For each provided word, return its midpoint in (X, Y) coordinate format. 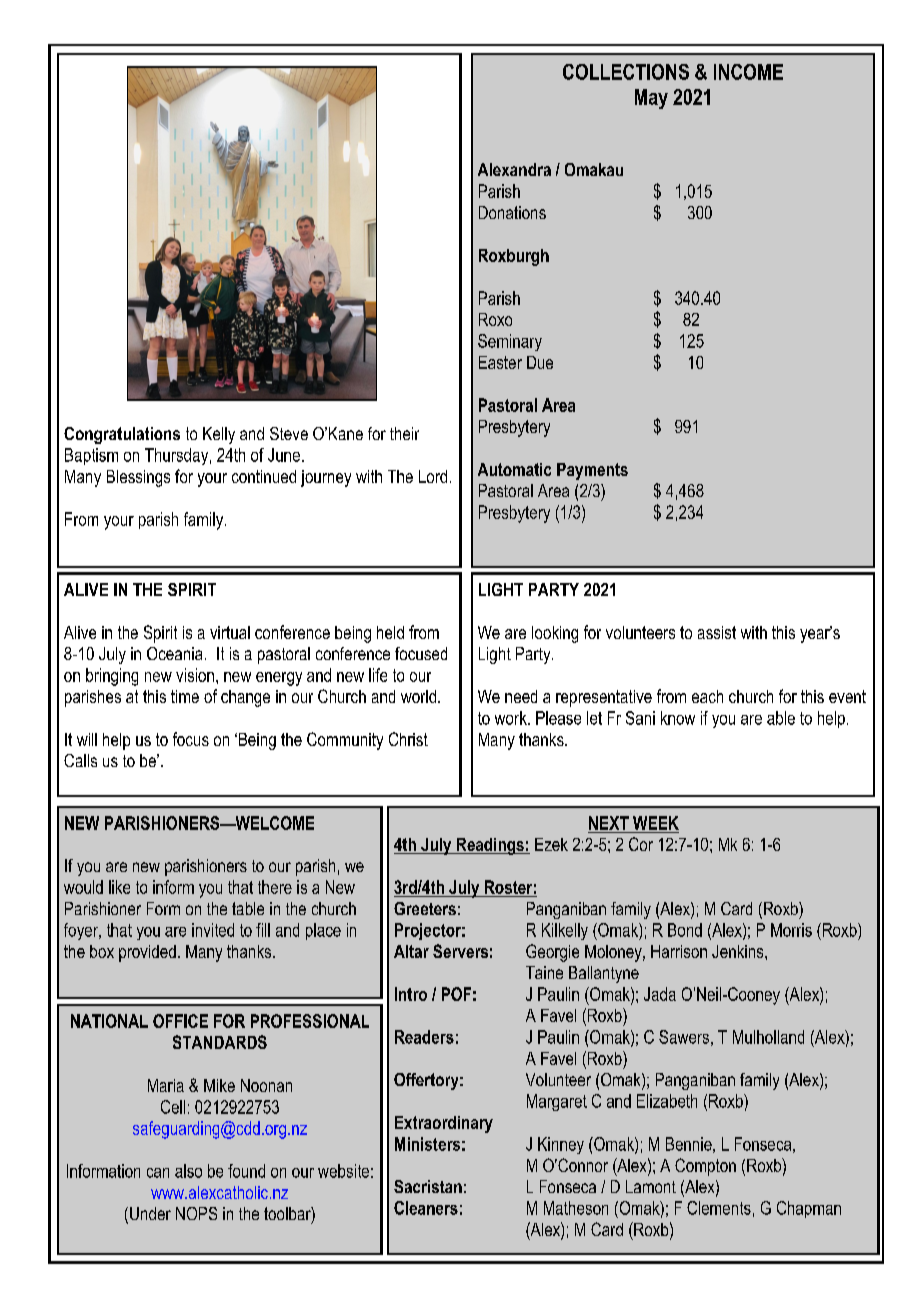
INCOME (748, 72)
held (390, 632)
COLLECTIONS (626, 72)
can (158, 1173)
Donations (512, 212)
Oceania (174, 653)
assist (717, 632)
